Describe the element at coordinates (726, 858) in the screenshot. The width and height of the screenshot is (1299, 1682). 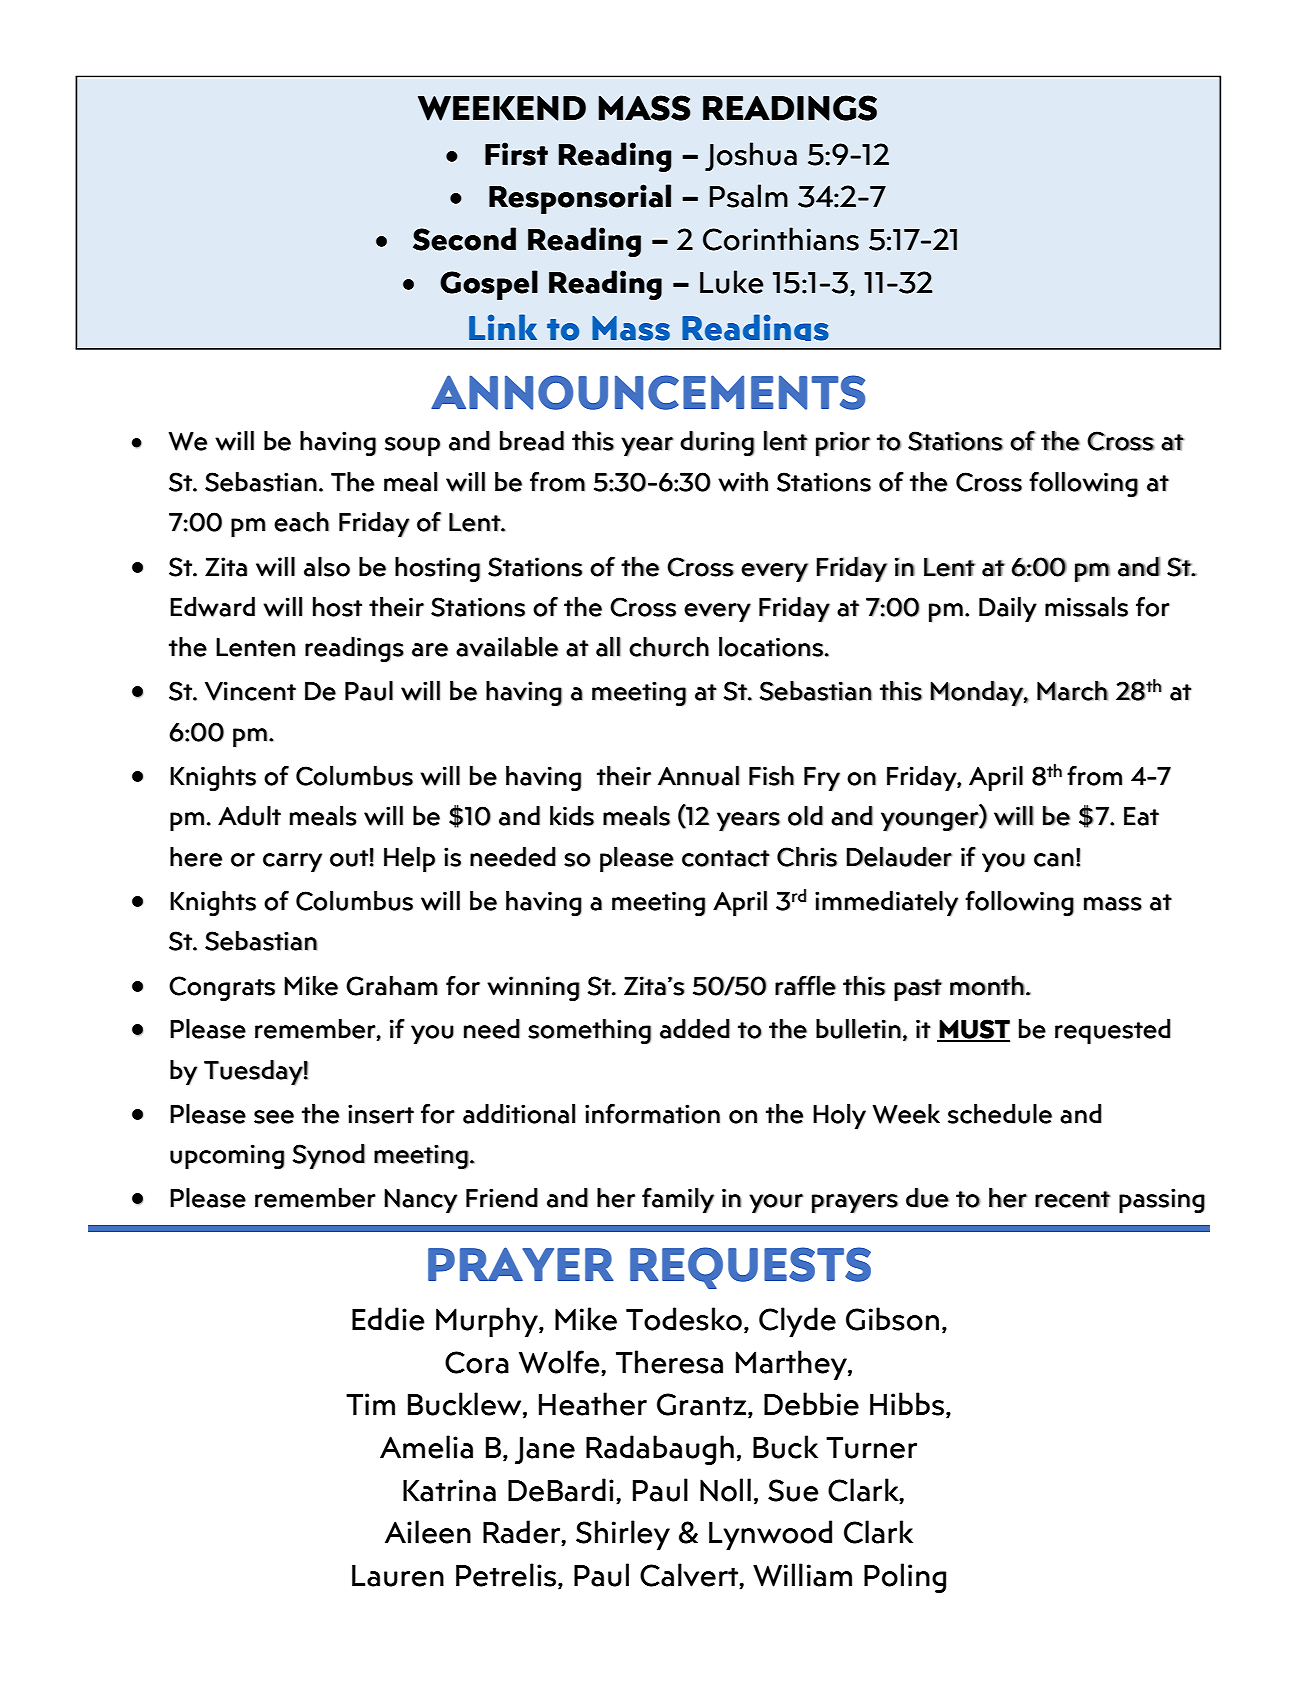
I see `contact` at that location.
